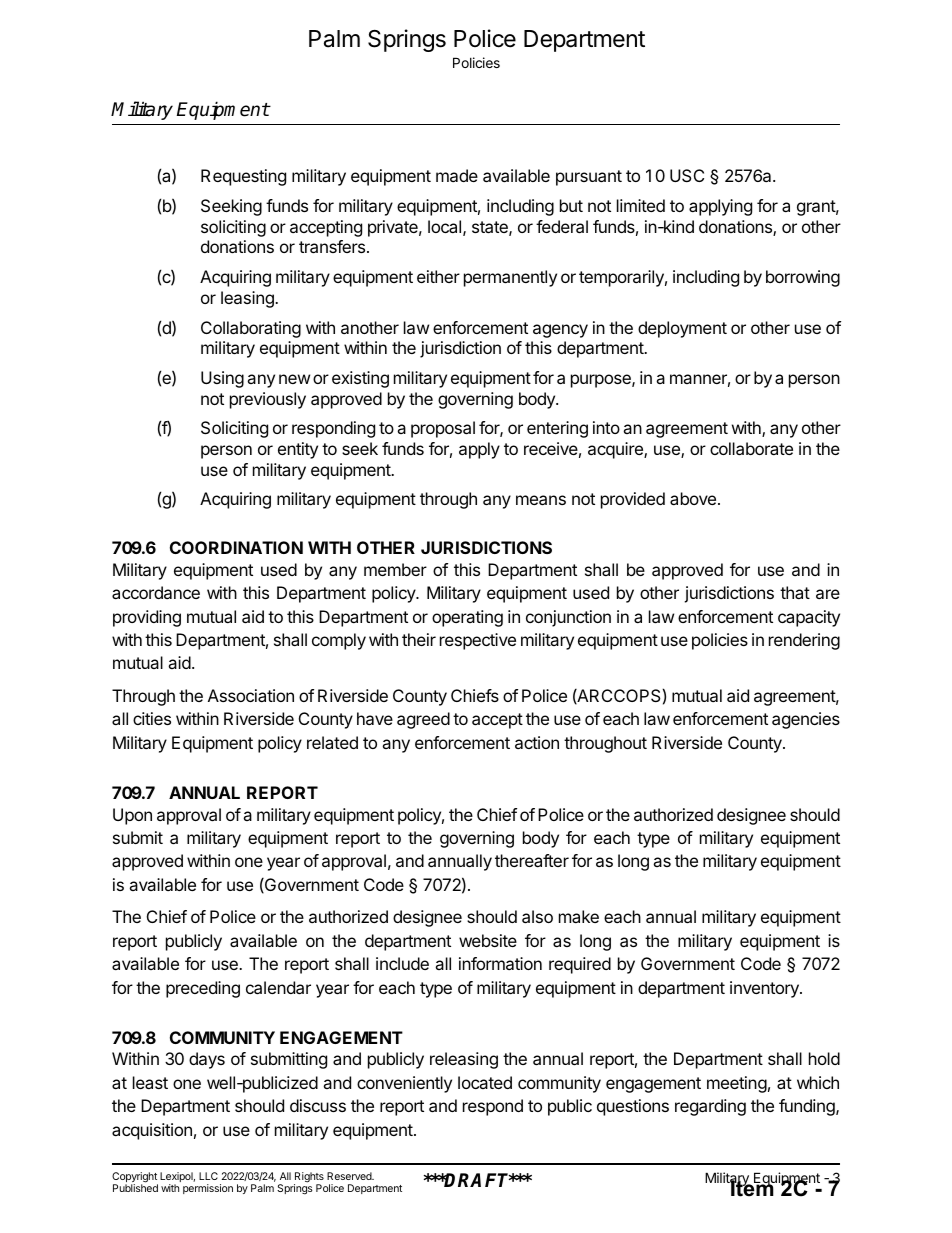 The image size is (952, 1233). I want to click on LLC, so click(208, 1176).
